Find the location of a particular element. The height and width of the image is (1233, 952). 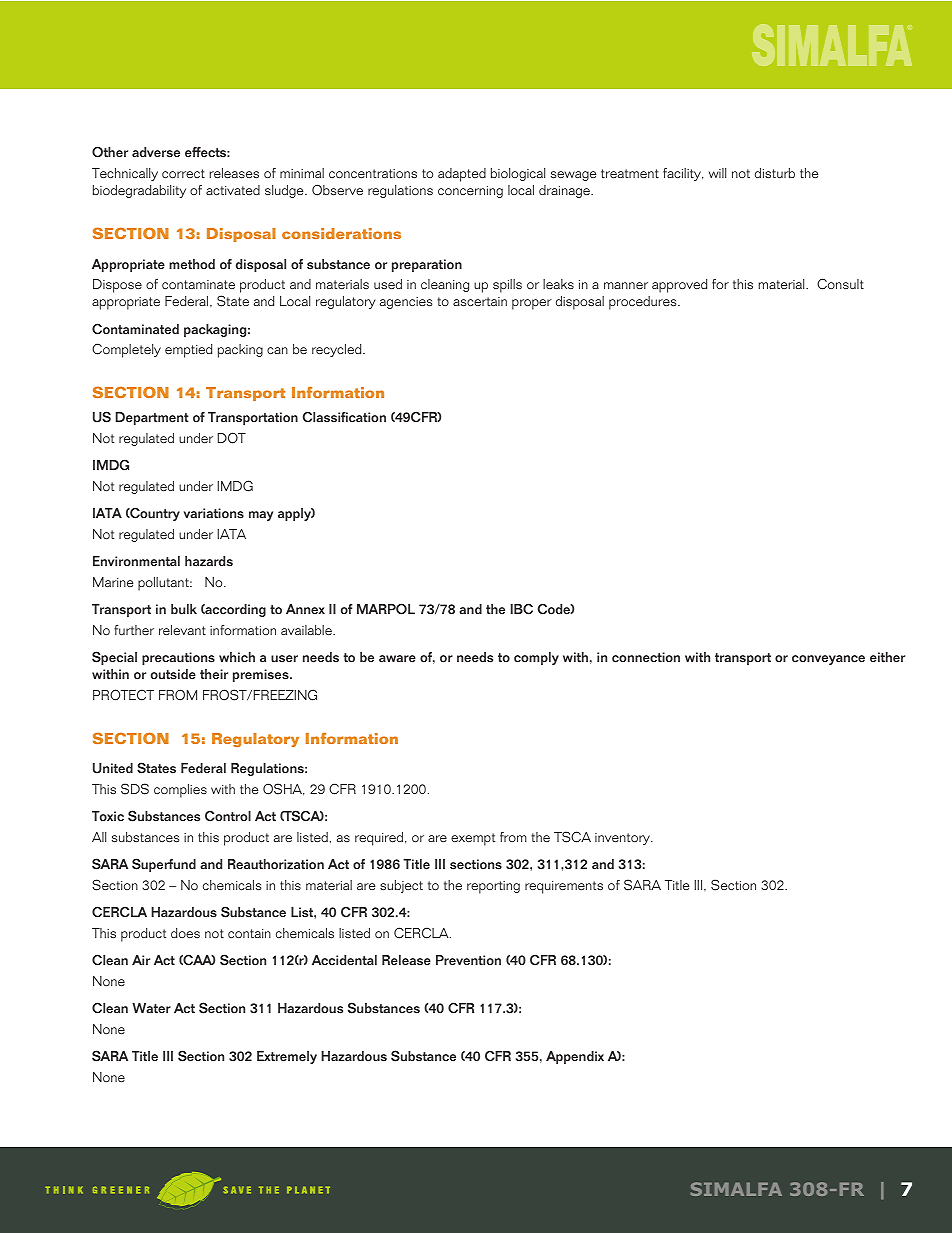

biological is located at coordinates (518, 174).
